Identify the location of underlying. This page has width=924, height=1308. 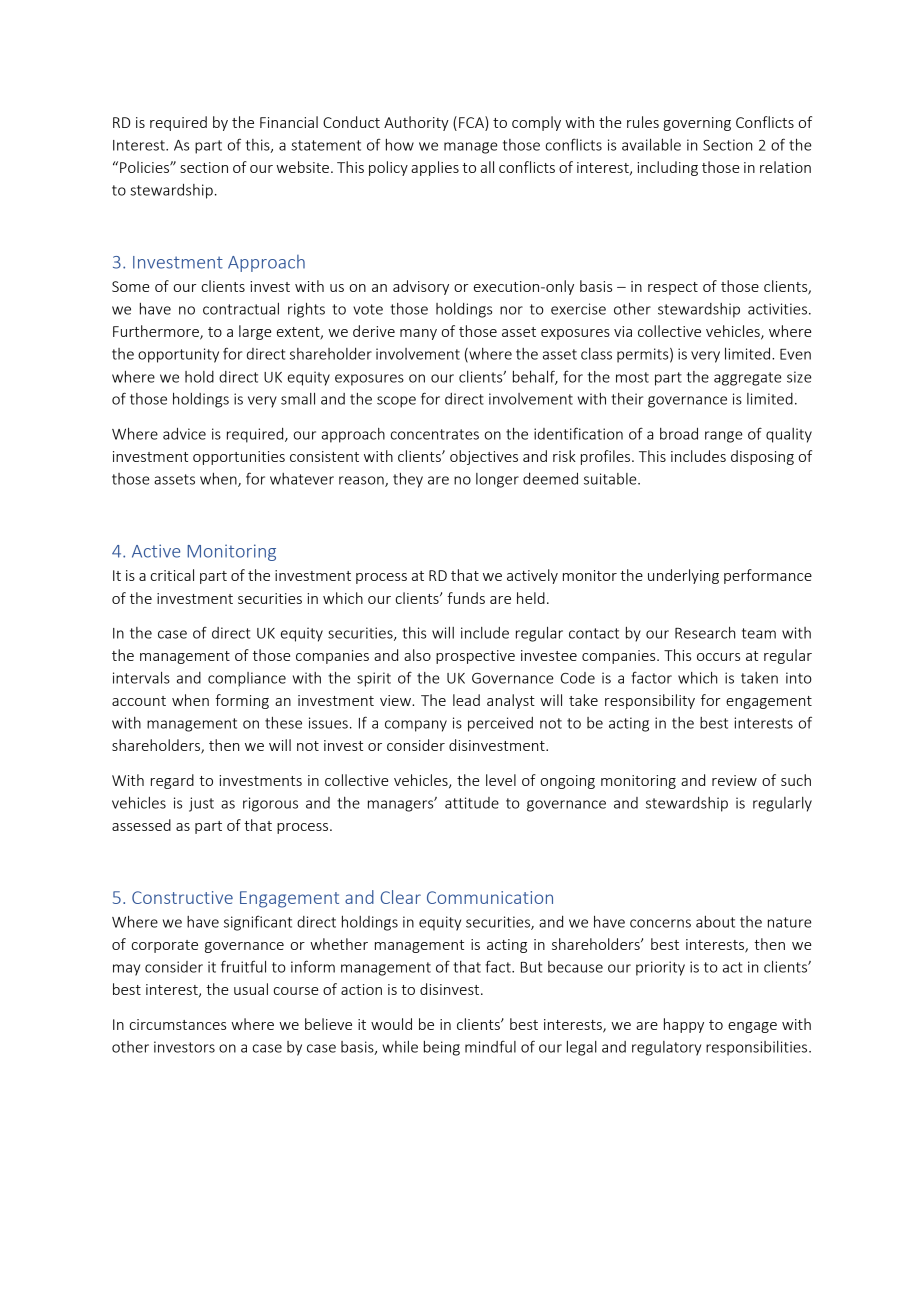
(683, 576).
